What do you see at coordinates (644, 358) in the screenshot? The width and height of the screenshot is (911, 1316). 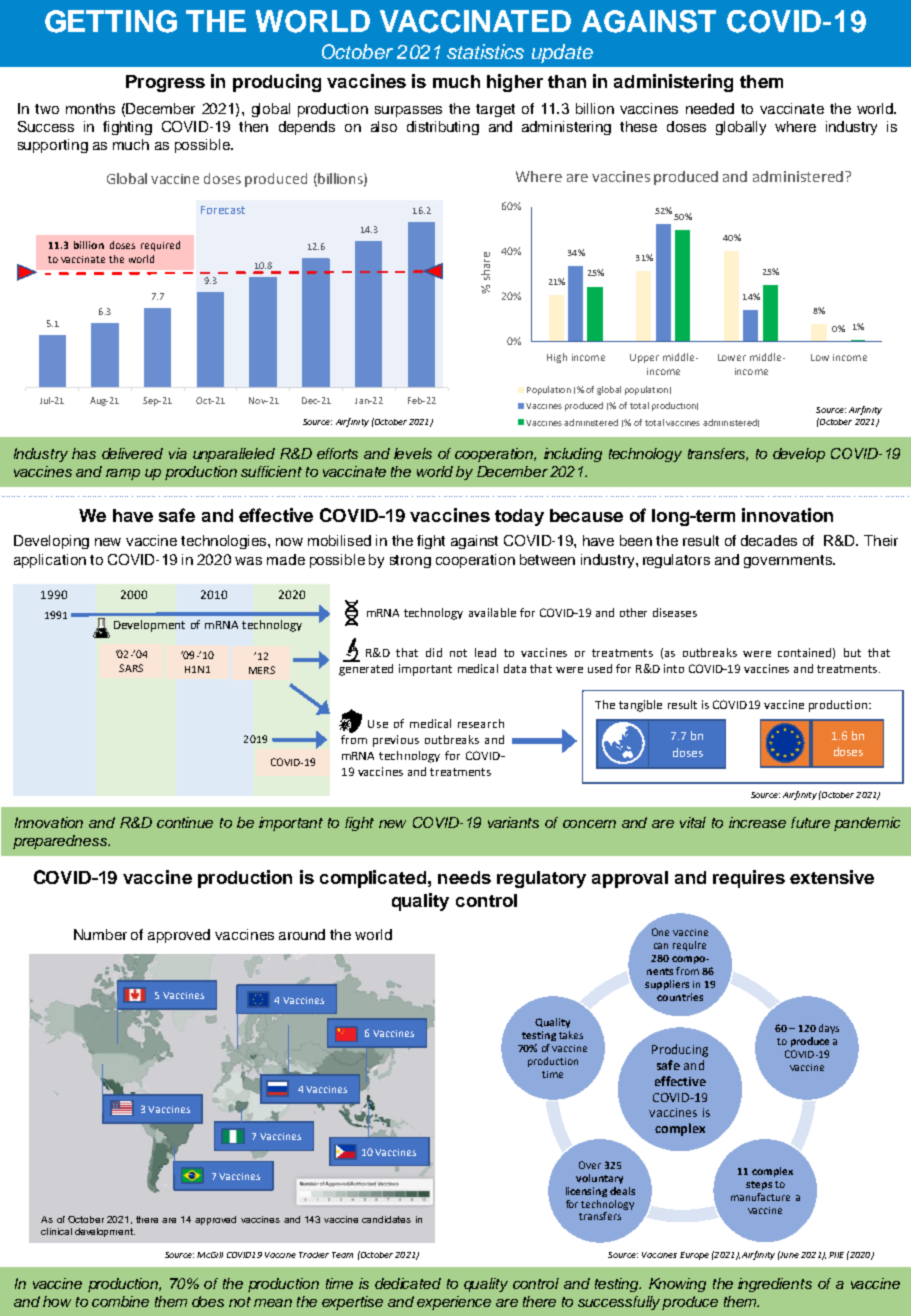 I see `Upper` at bounding box center [644, 358].
